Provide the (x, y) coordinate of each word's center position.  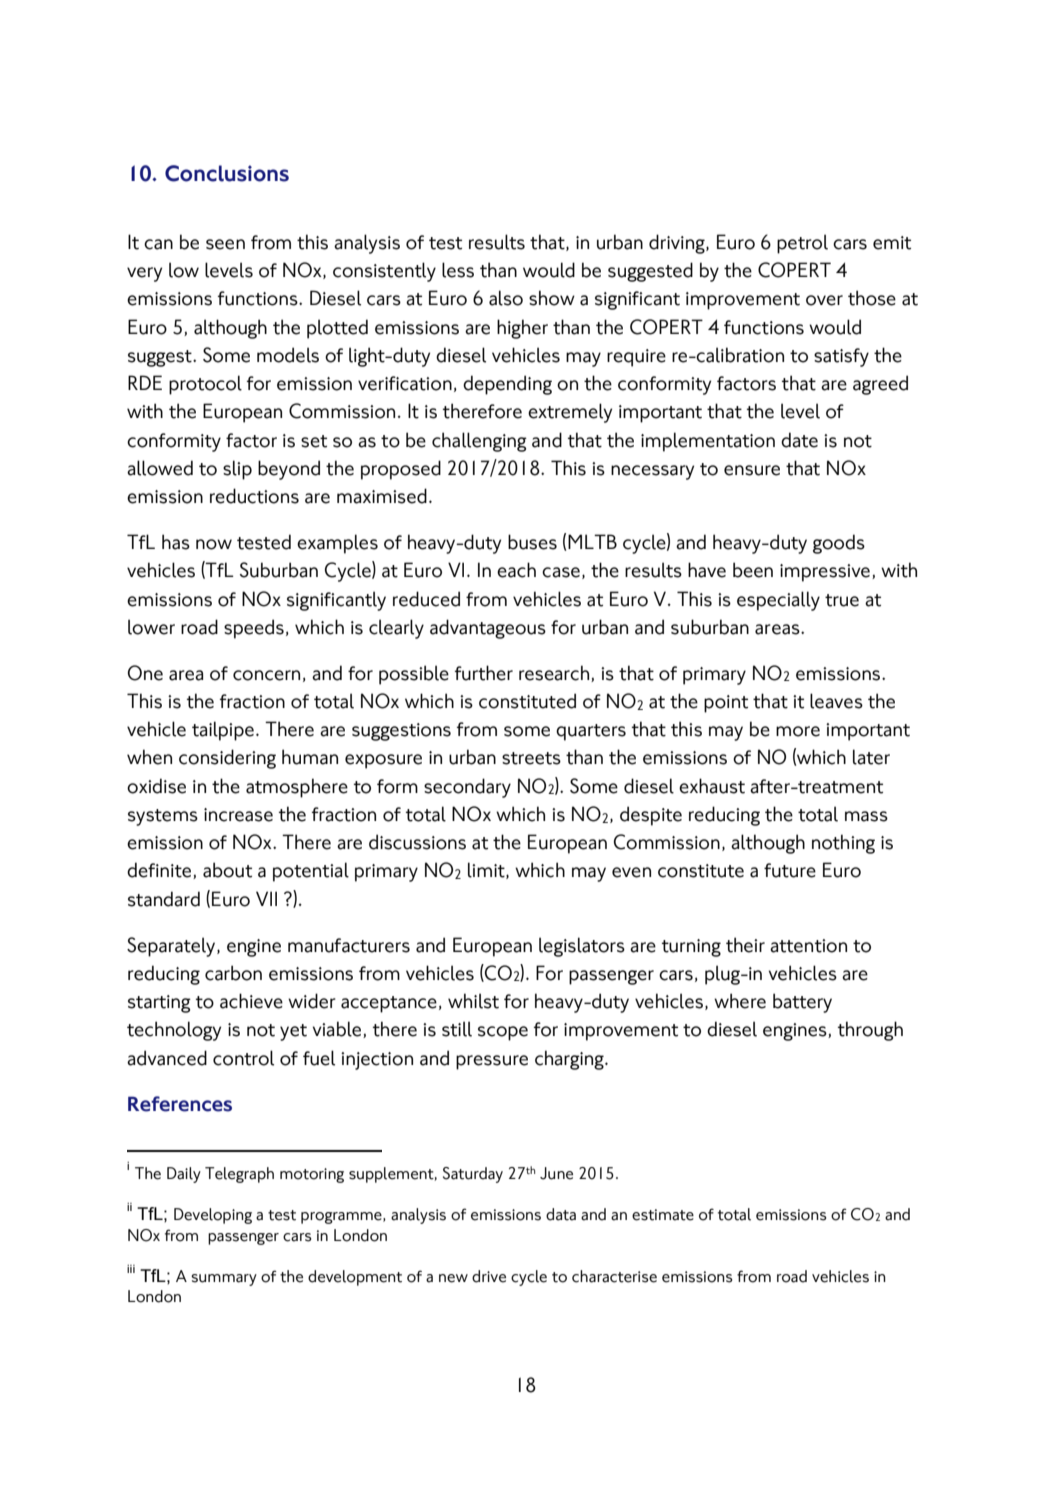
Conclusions (227, 173)
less (458, 270)
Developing (213, 1216)
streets (531, 758)
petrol (802, 244)
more (798, 731)
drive (489, 1276)
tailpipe (223, 731)
